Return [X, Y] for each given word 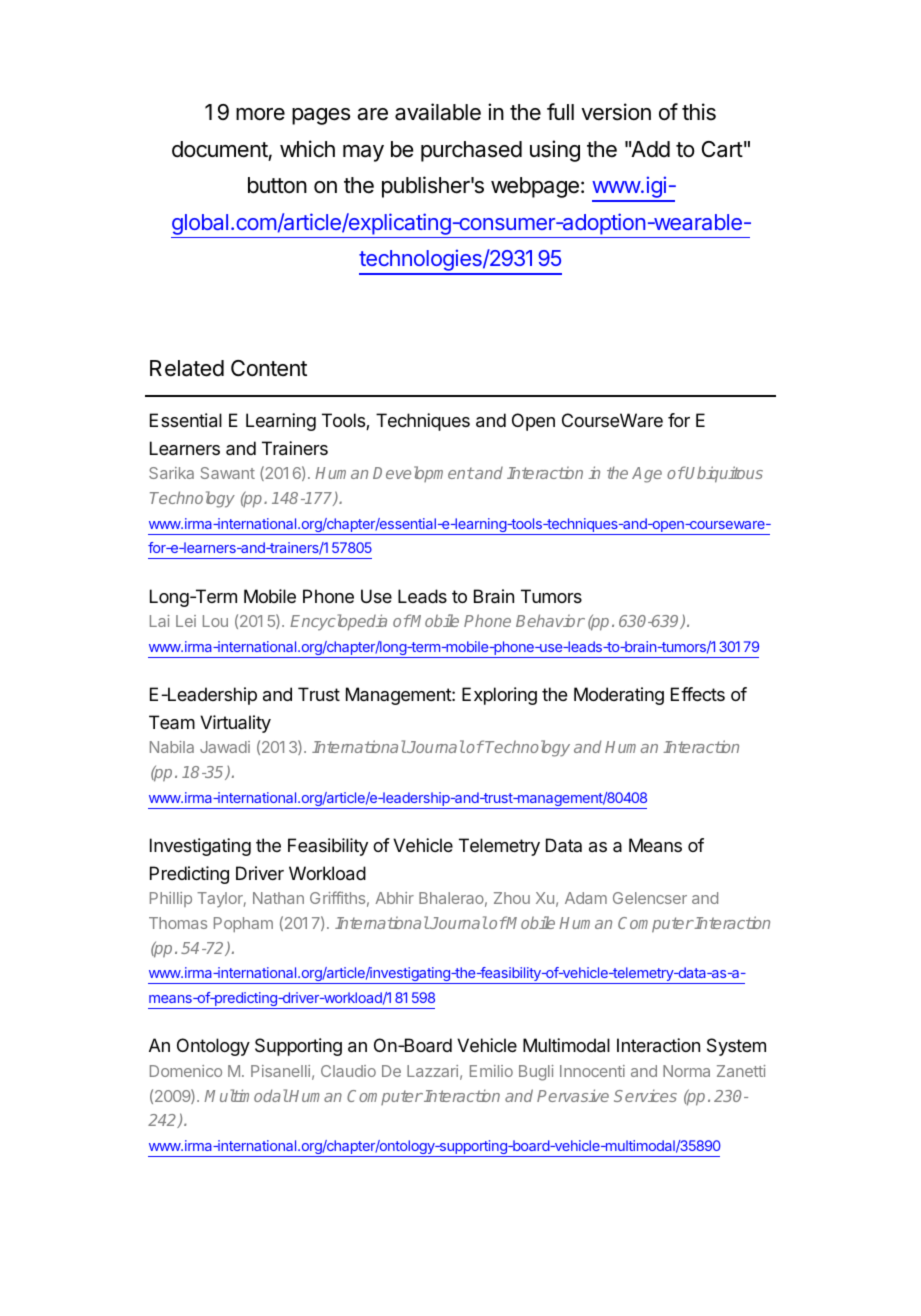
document [220, 149]
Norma [686, 1071]
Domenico [186, 1071]
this [699, 112]
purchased [471, 151]
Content [269, 368]
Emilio [491, 1071]
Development [423, 474]
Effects [698, 694]
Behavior [550, 620]
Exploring [499, 696]
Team [172, 722]
